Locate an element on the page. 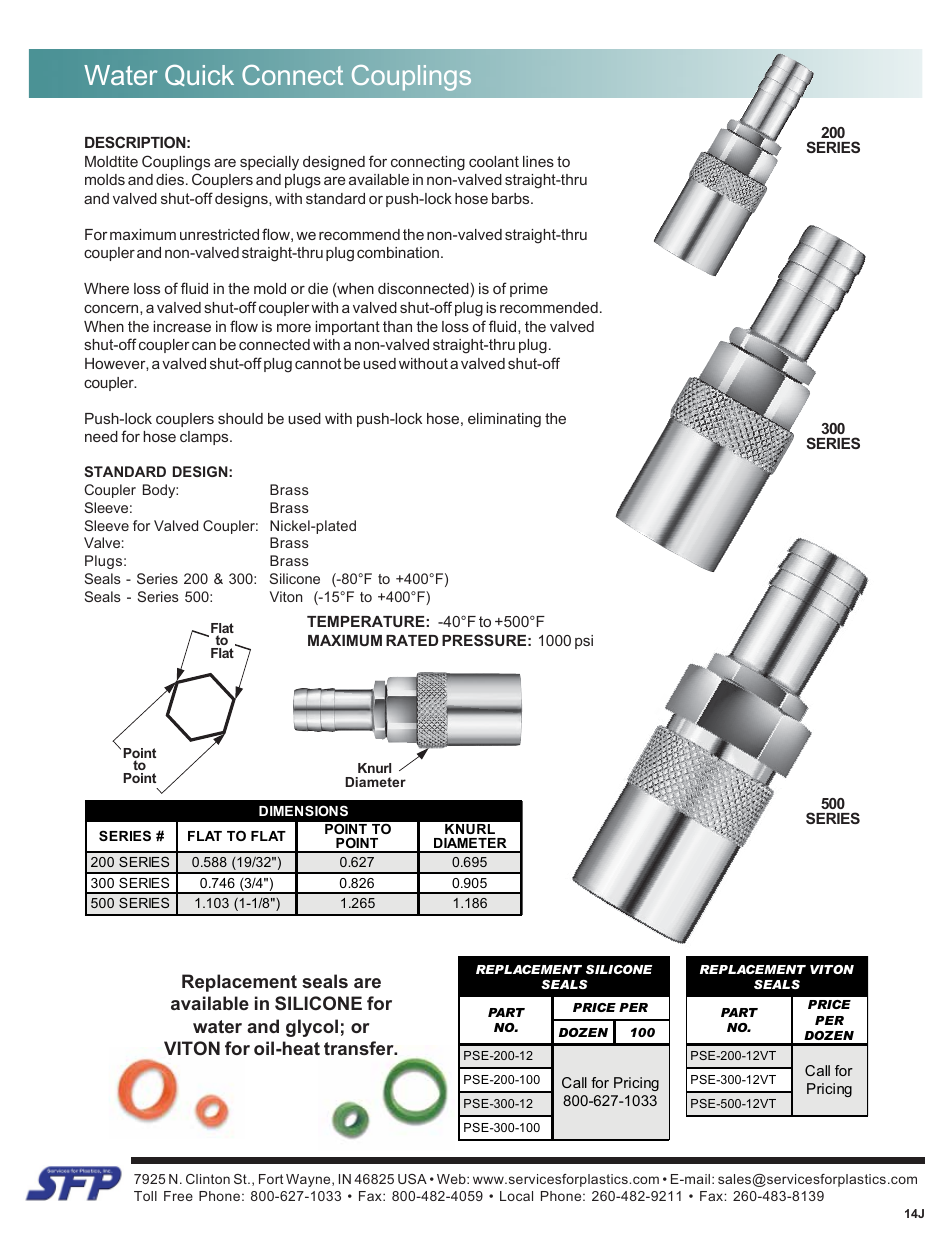 This page has width=952, height=1233. clamps is located at coordinates (205, 438).
